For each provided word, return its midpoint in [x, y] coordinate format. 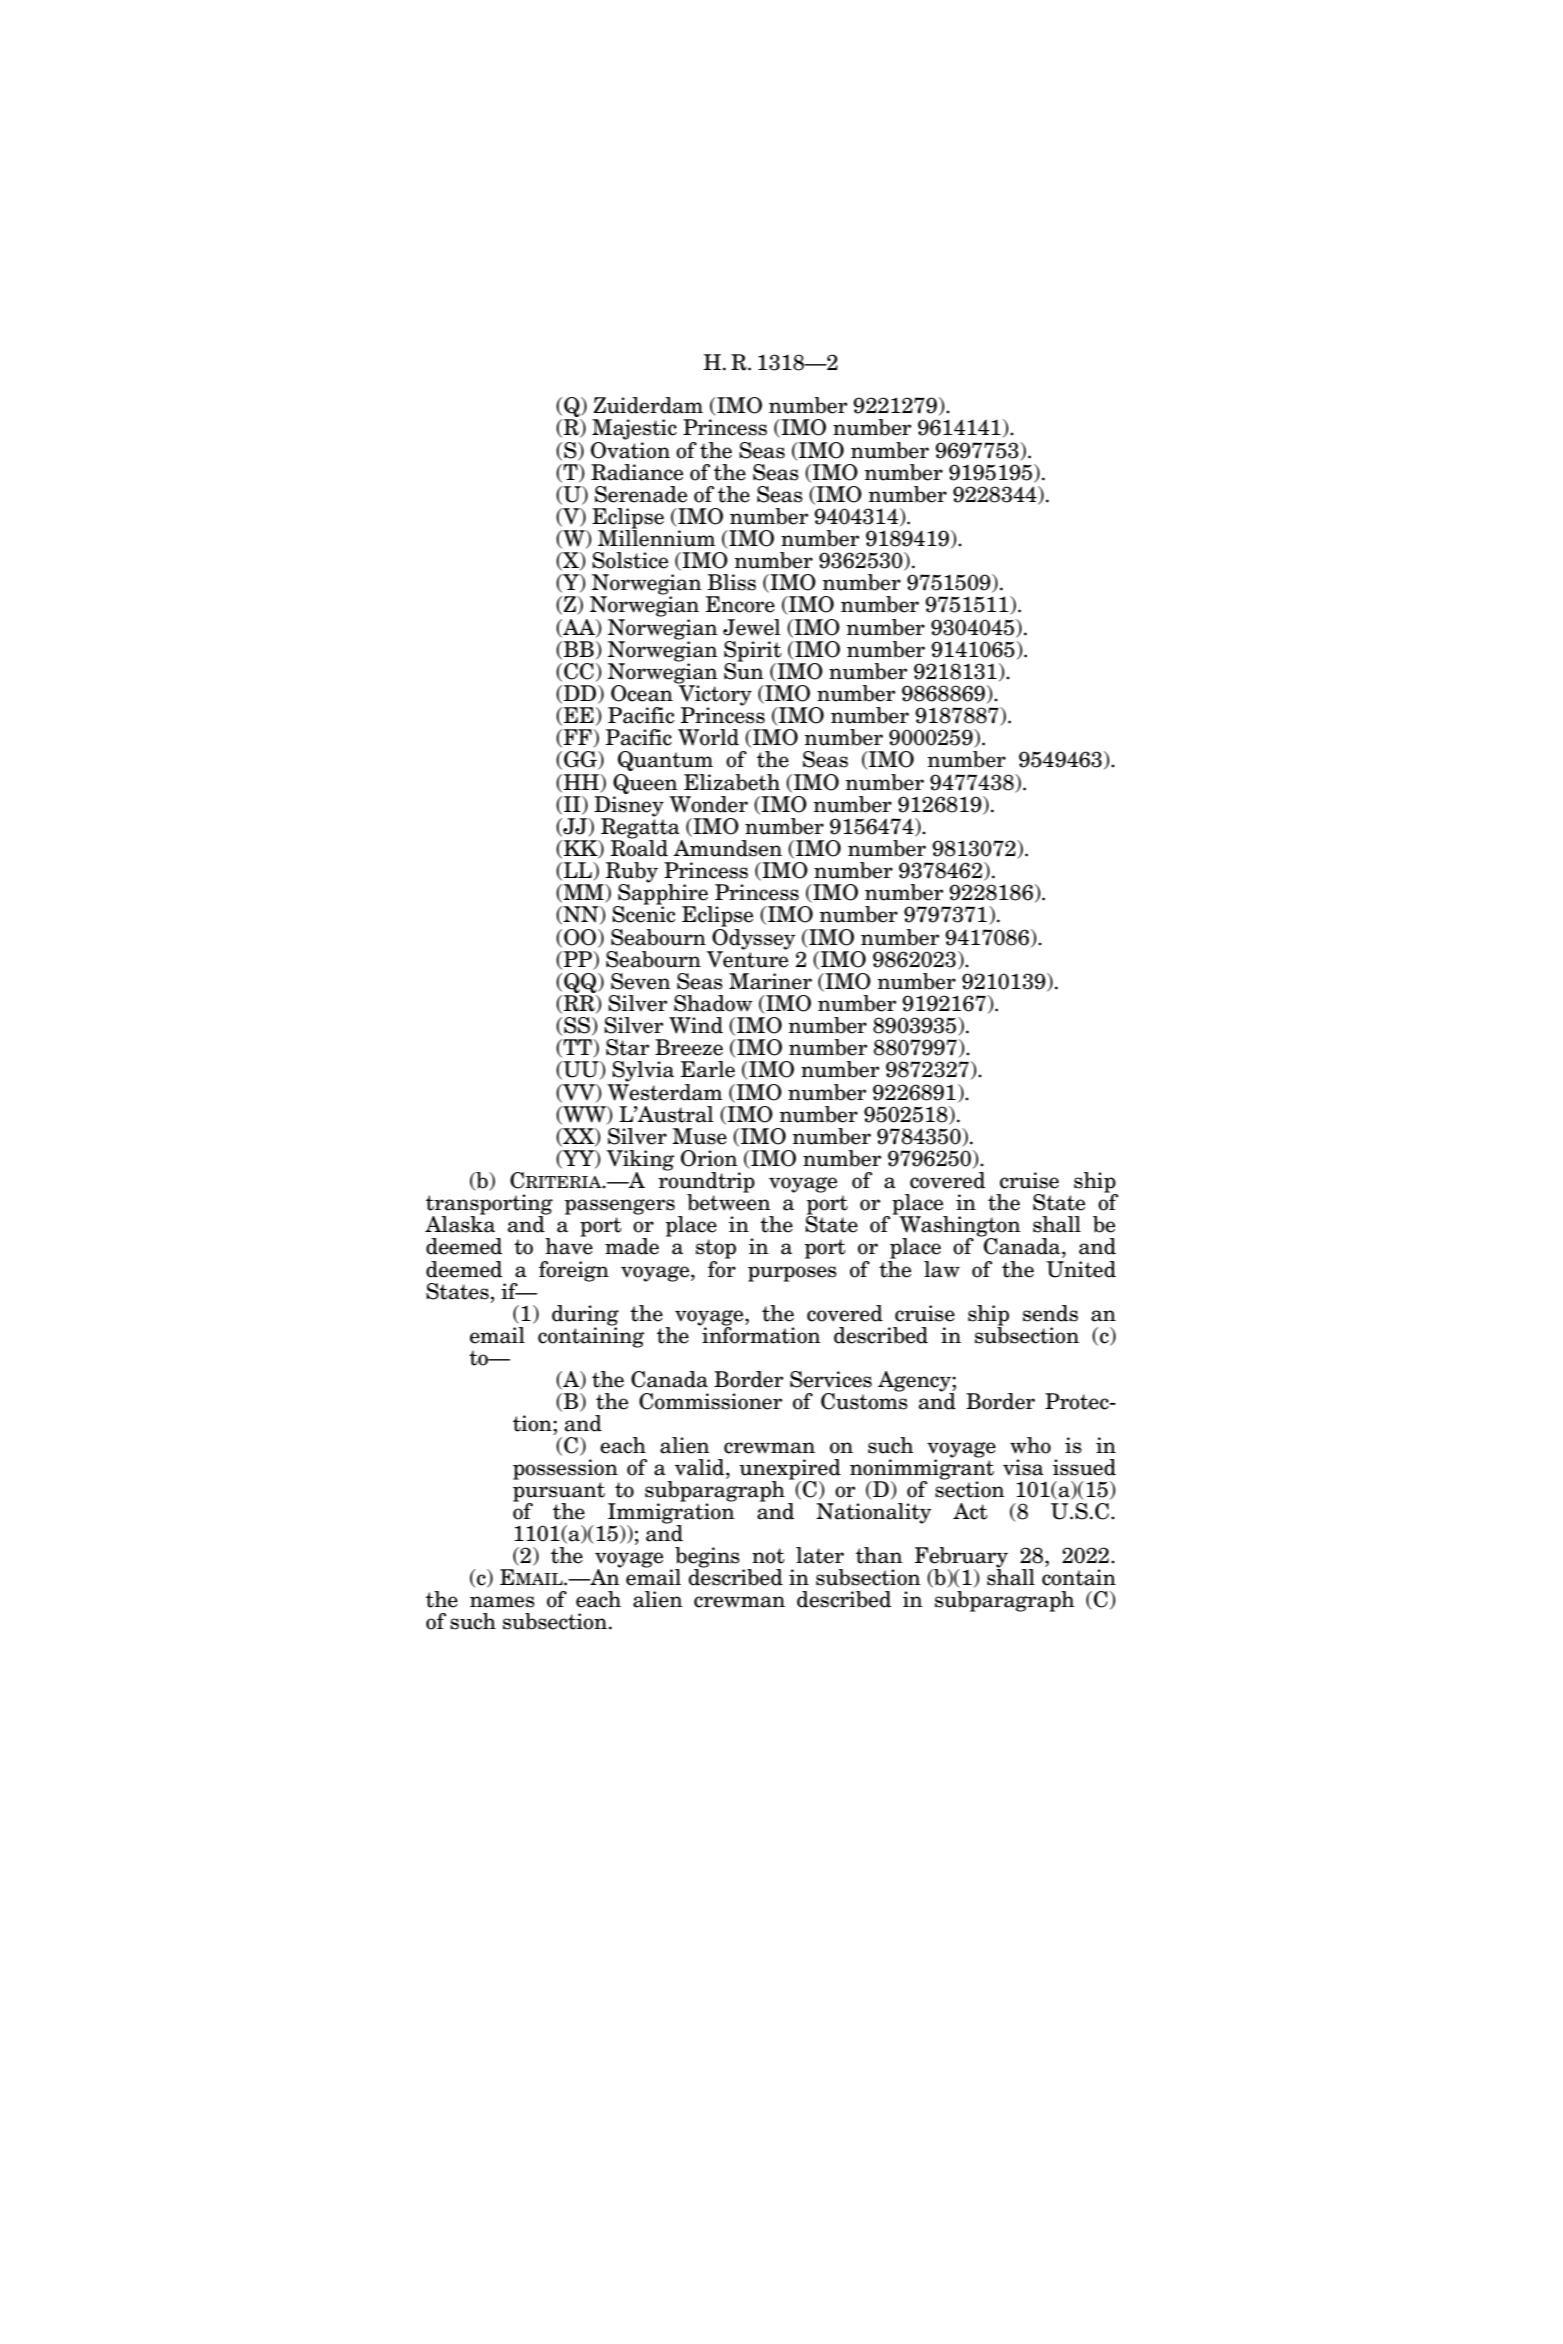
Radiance [637, 472]
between [729, 1201]
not [768, 1556]
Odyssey [754, 938]
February [961, 1558]
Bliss [732, 582]
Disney [629, 807]
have [569, 1245]
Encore [740, 604]
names [502, 1602]
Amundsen [727, 848]
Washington [959, 1226]
